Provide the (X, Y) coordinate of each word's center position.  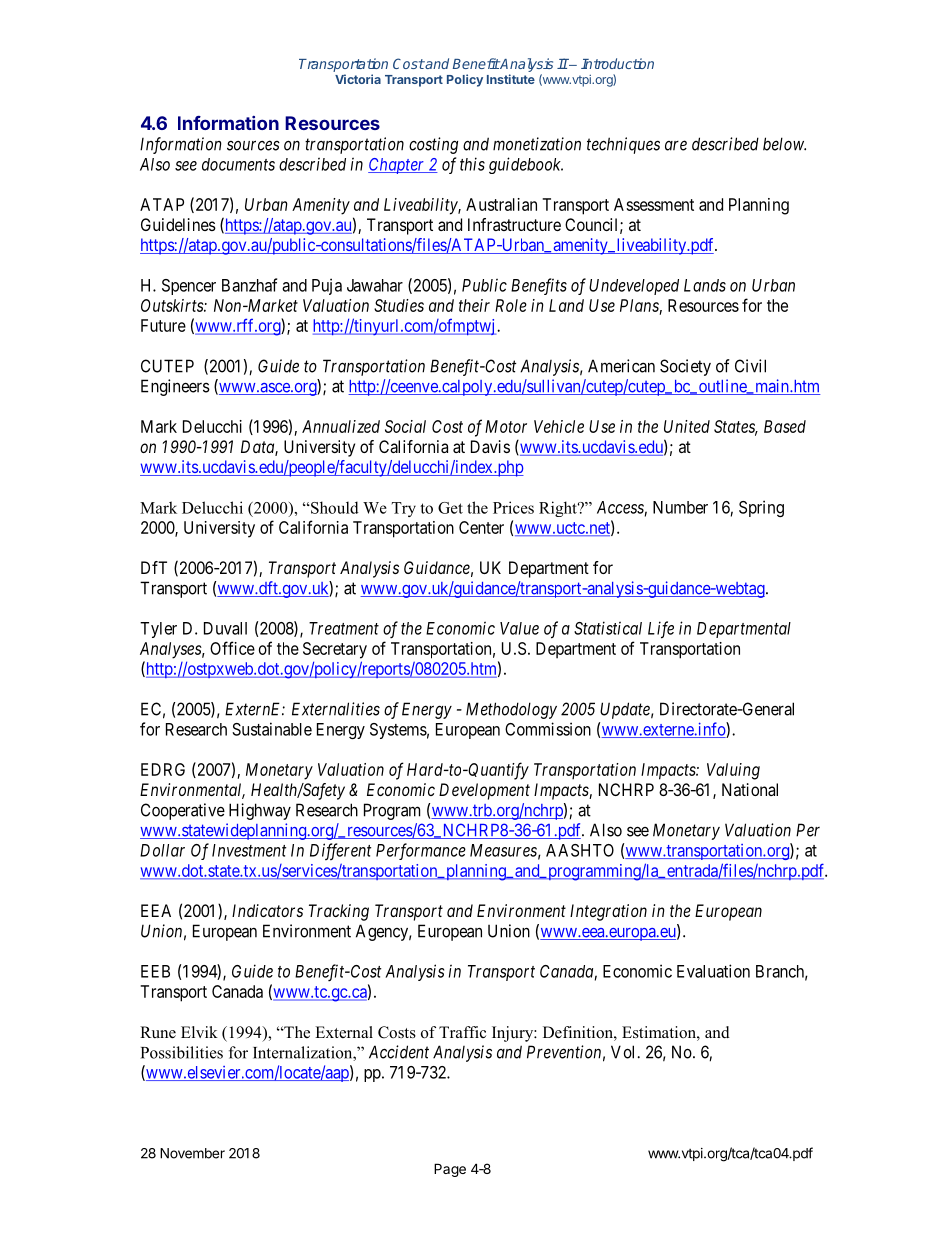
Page (450, 1170)
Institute (511, 79)
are (676, 145)
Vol (624, 1052)
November (192, 1153)
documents (238, 164)
